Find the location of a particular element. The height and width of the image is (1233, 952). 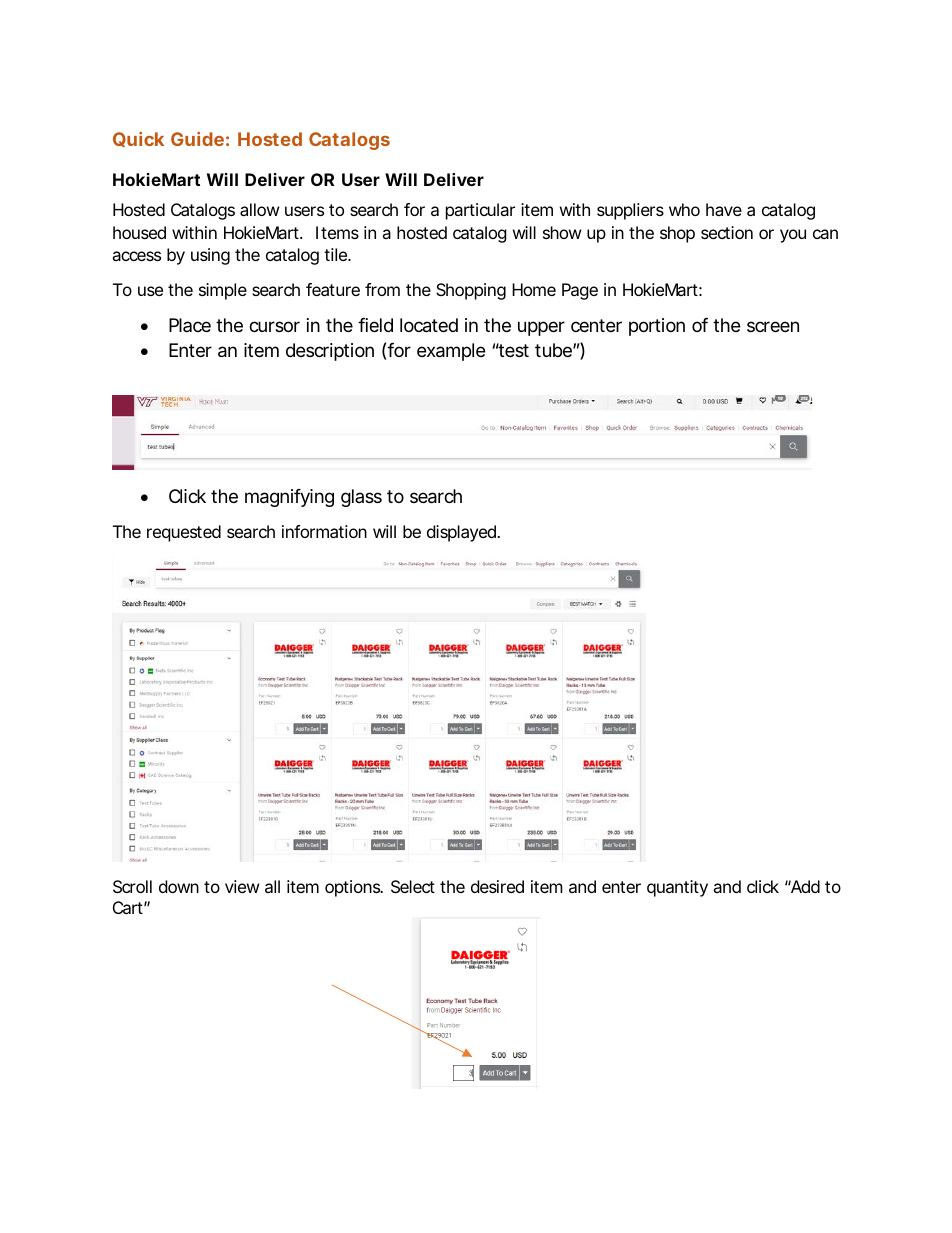

glass is located at coordinates (361, 498).
